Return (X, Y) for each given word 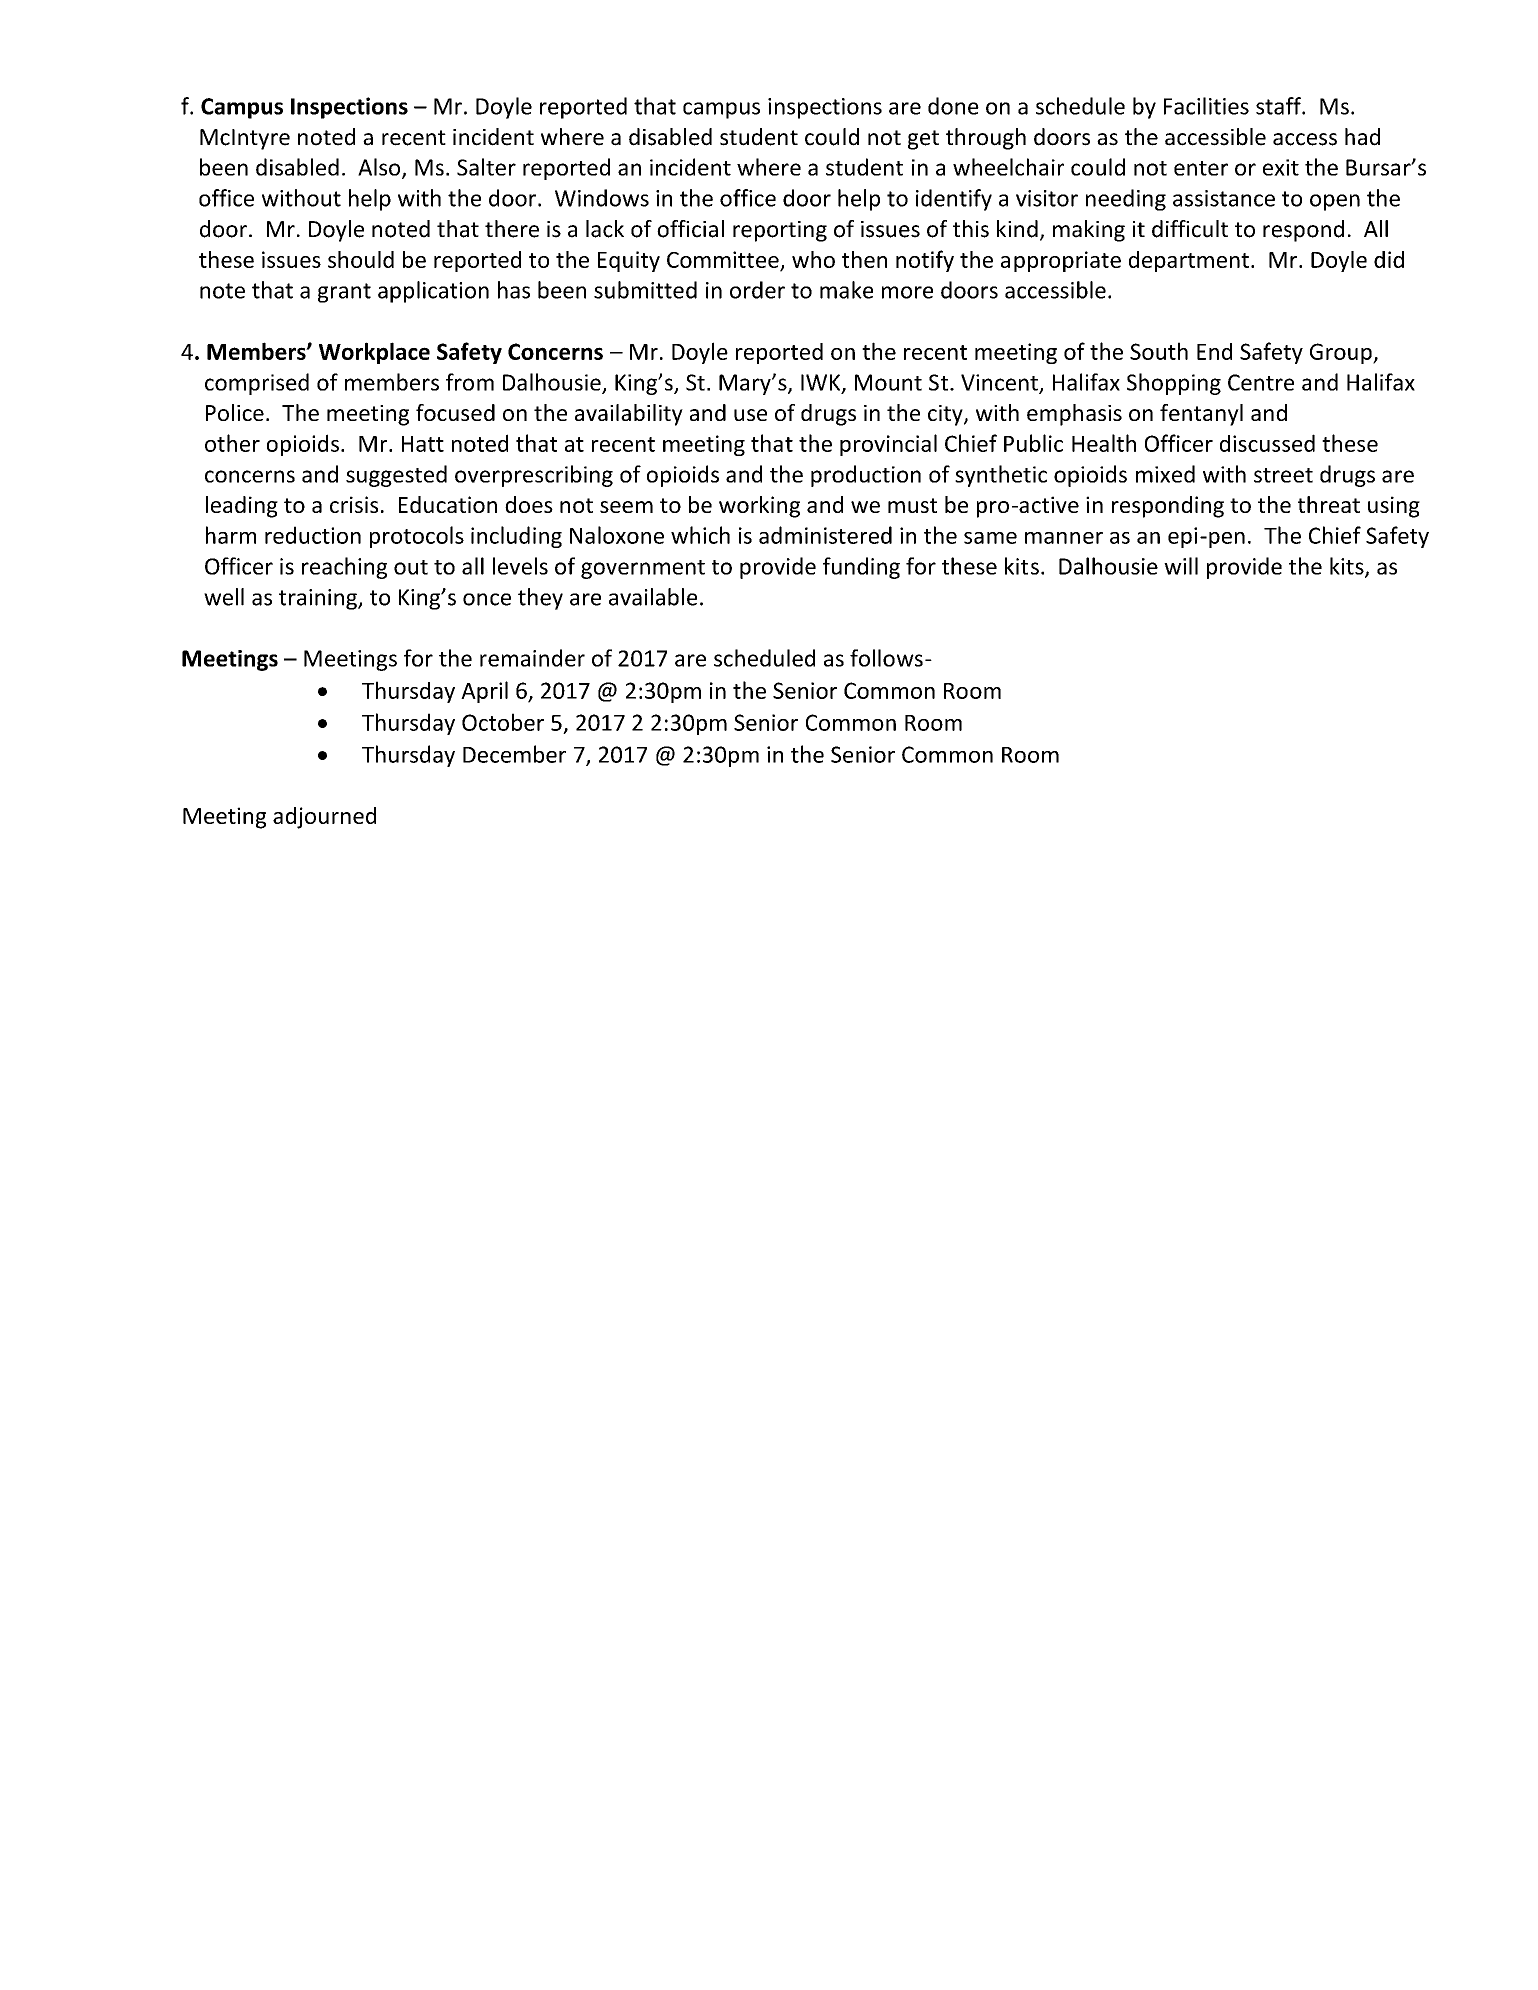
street (1283, 475)
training (319, 599)
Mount (888, 382)
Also (380, 168)
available (653, 597)
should (361, 259)
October (503, 722)
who (813, 259)
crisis (354, 504)
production (866, 476)
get (923, 140)
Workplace (374, 353)
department (1189, 261)
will (1181, 566)
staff (1279, 106)
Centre (1261, 382)
